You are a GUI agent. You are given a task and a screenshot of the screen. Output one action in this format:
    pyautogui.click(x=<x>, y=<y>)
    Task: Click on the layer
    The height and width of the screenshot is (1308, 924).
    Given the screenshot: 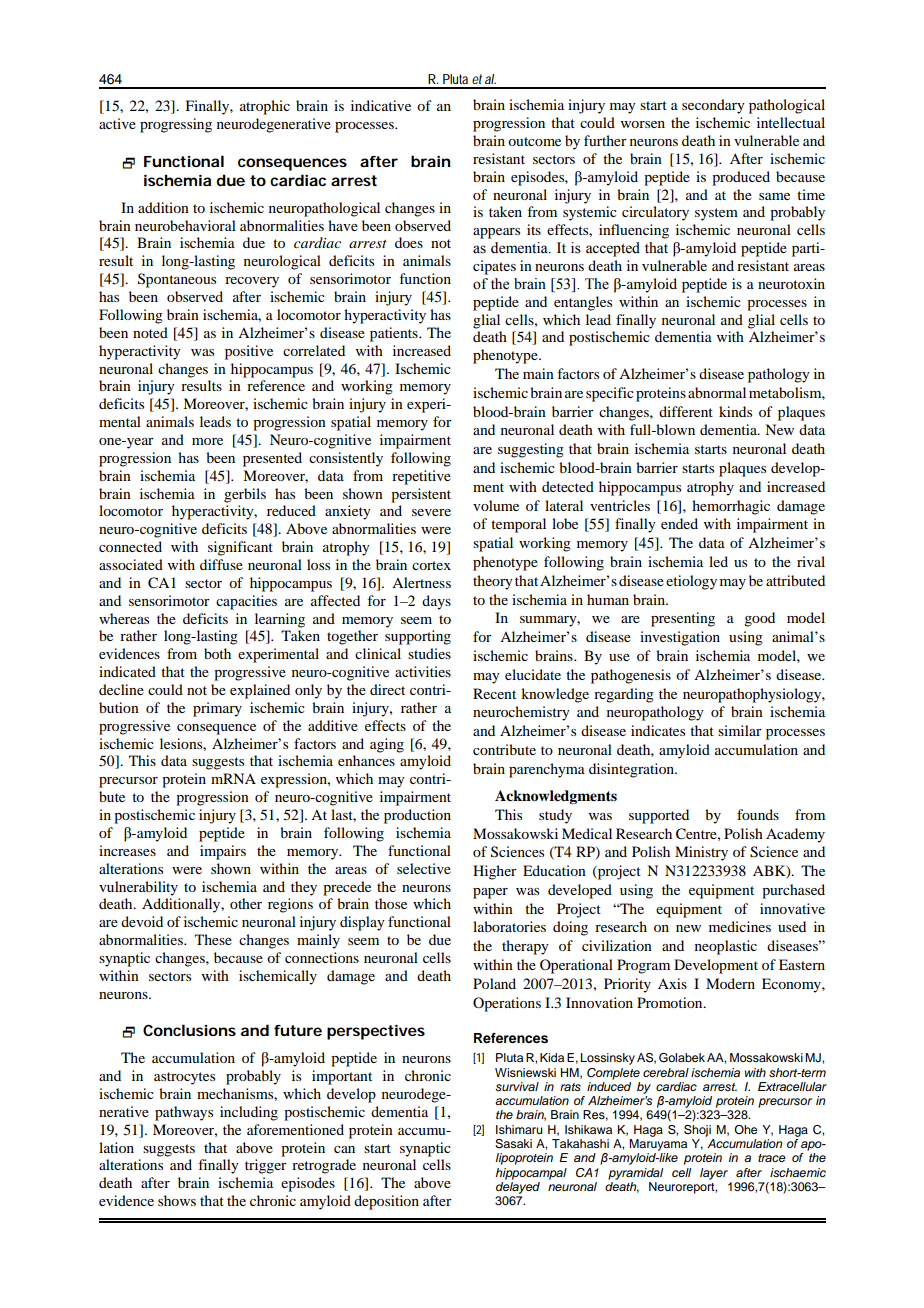 What is the action you would take?
    pyautogui.click(x=714, y=1174)
